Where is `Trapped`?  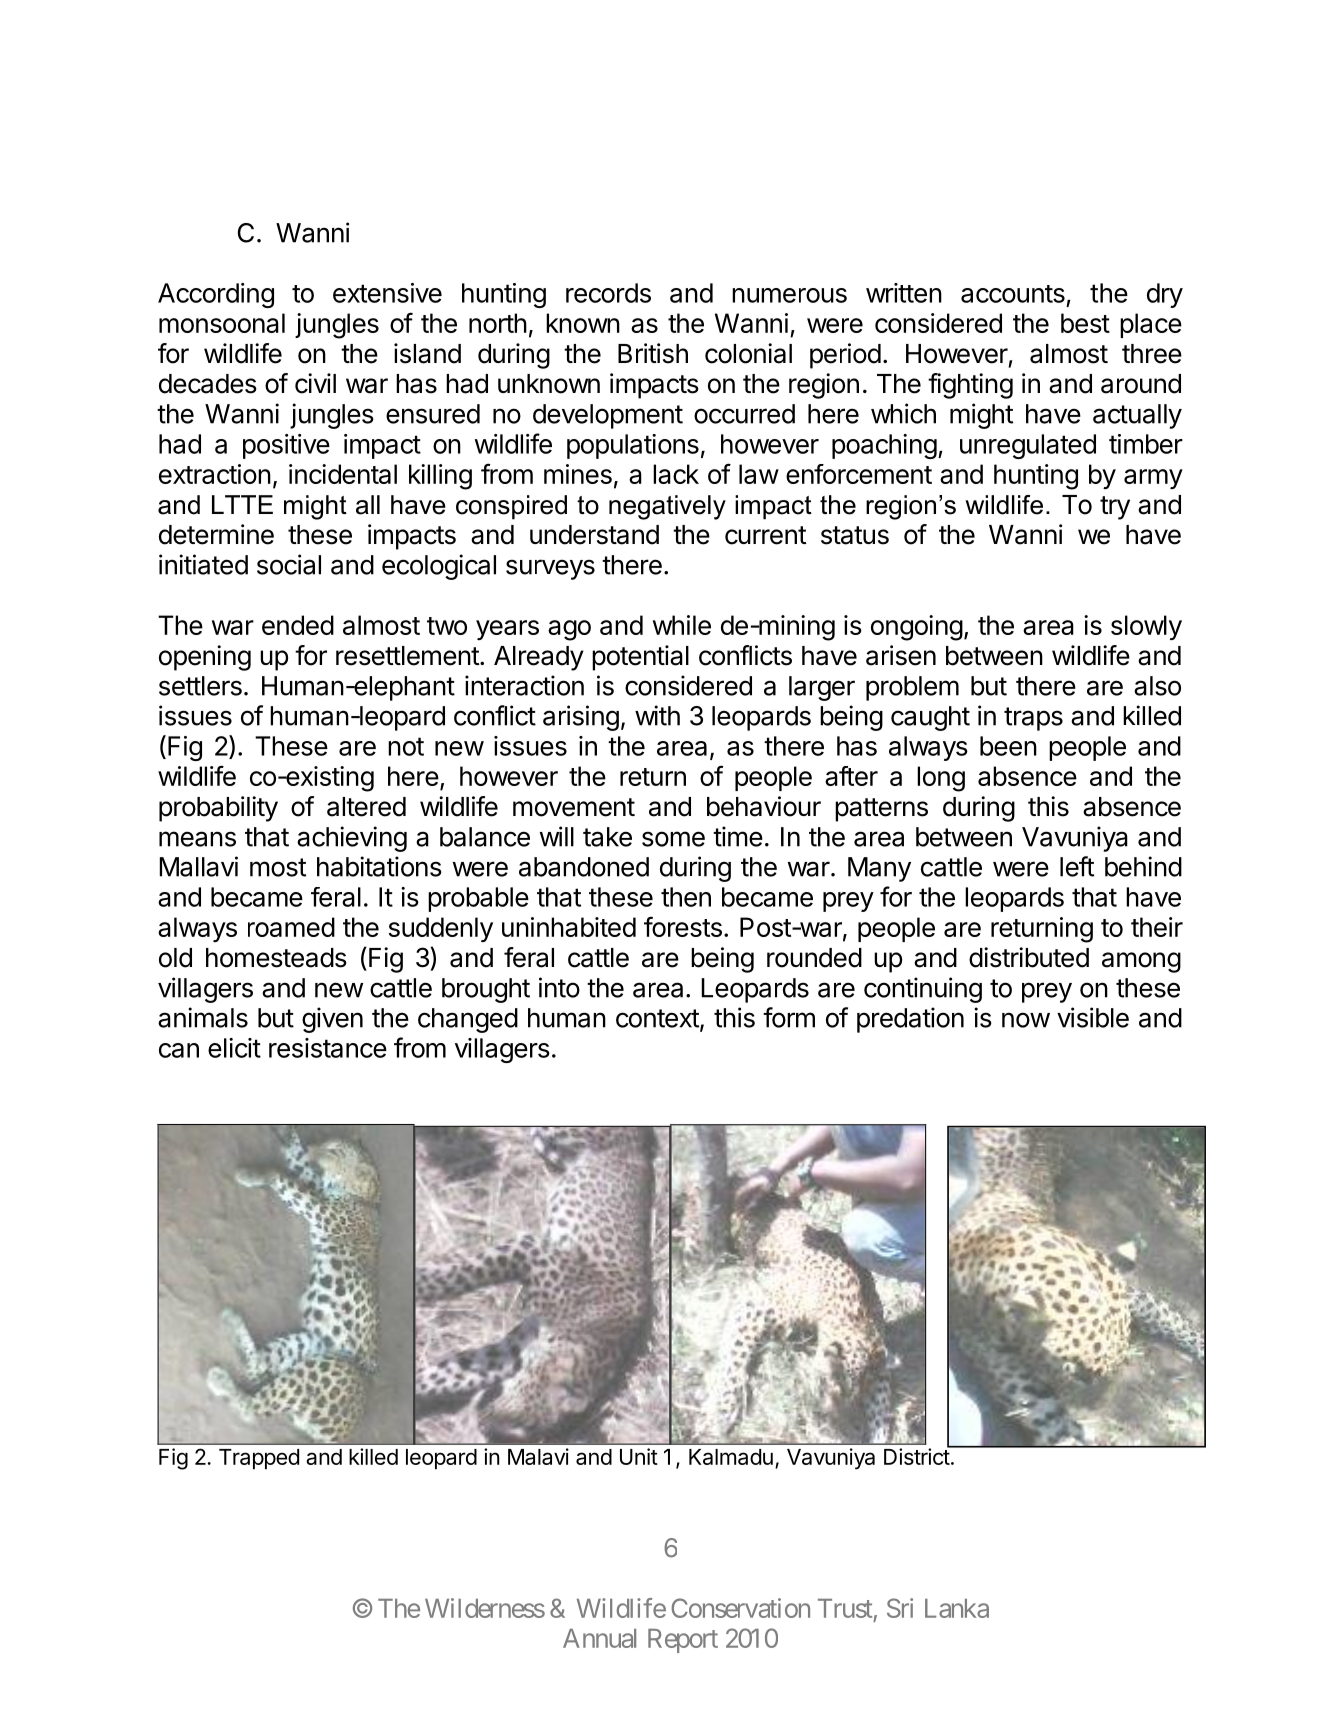 Trapped is located at coordinates (259, 1459).
